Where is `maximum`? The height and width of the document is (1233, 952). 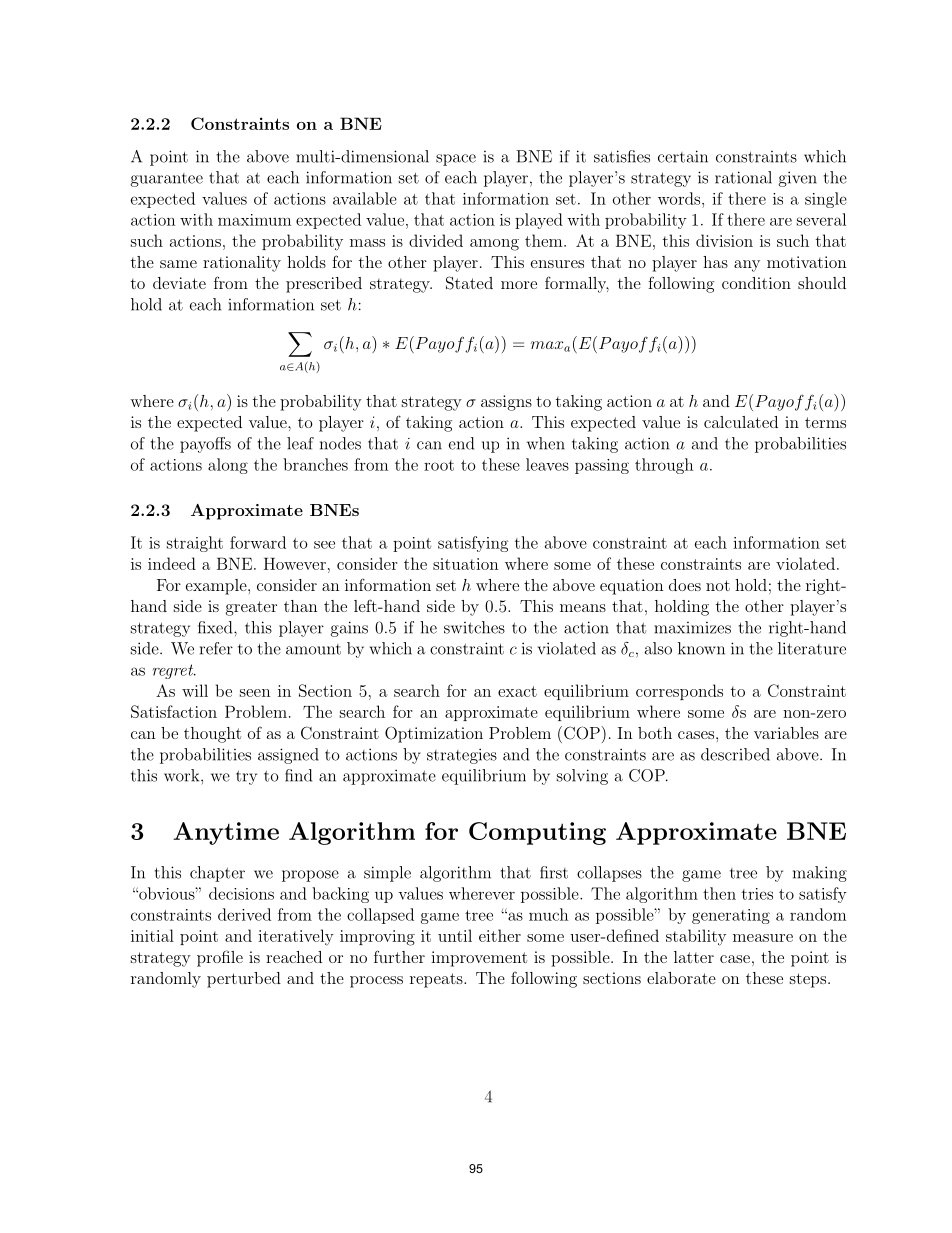
maximum is located at coordinates (254, 220).
